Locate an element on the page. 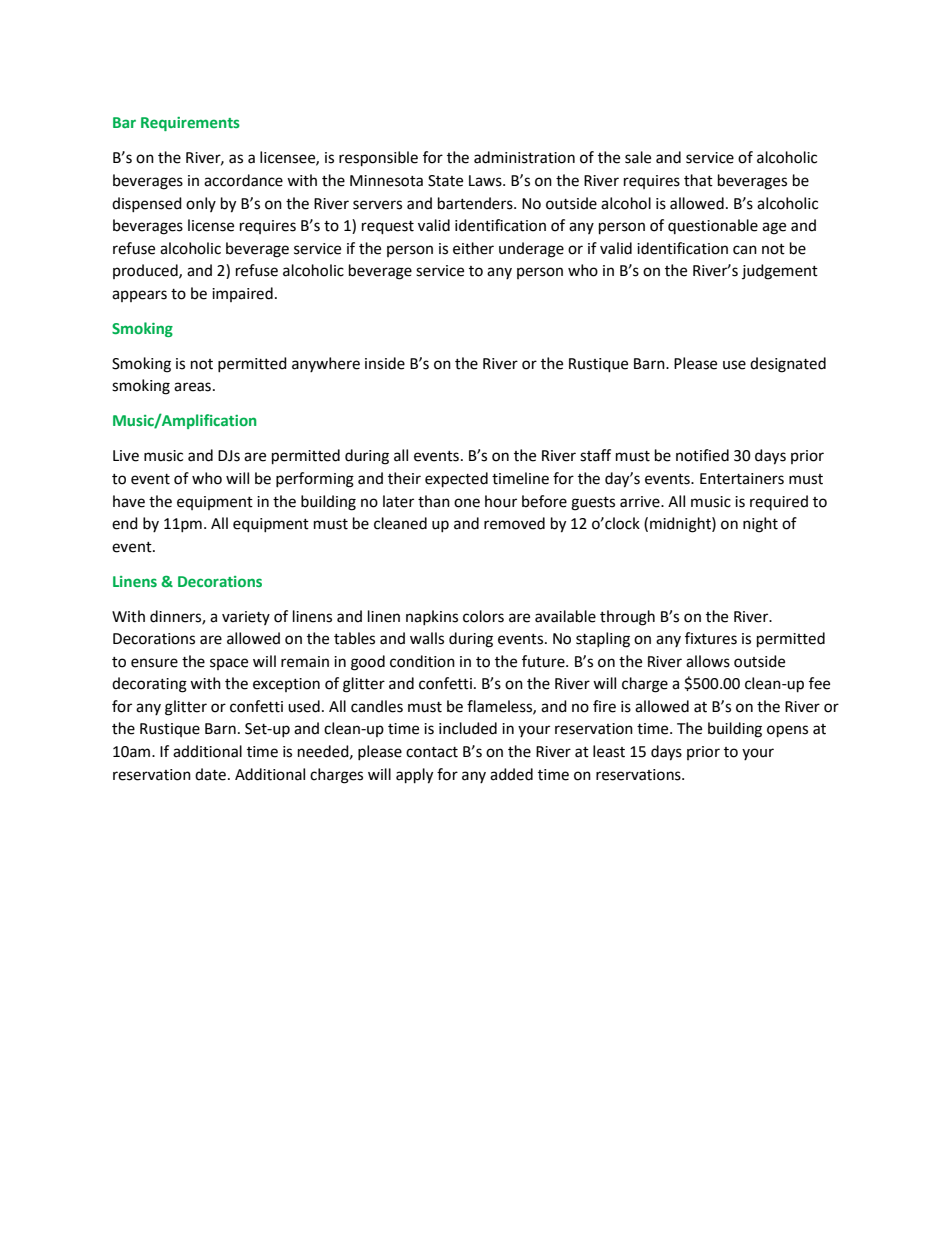  administration is located at coordinates (524, 157).
